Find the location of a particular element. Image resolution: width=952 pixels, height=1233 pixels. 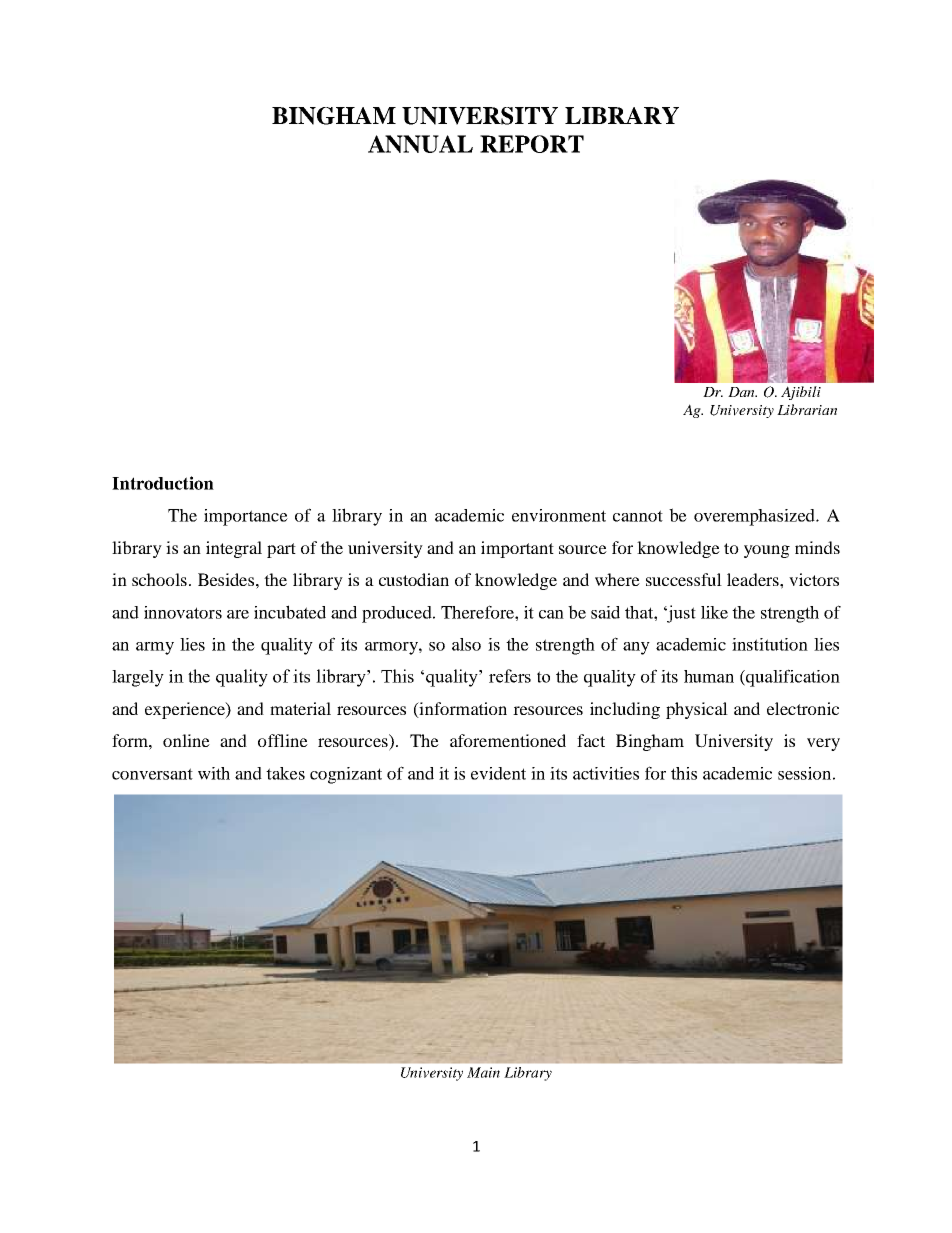

refers is located at coordinates (510, 676).
